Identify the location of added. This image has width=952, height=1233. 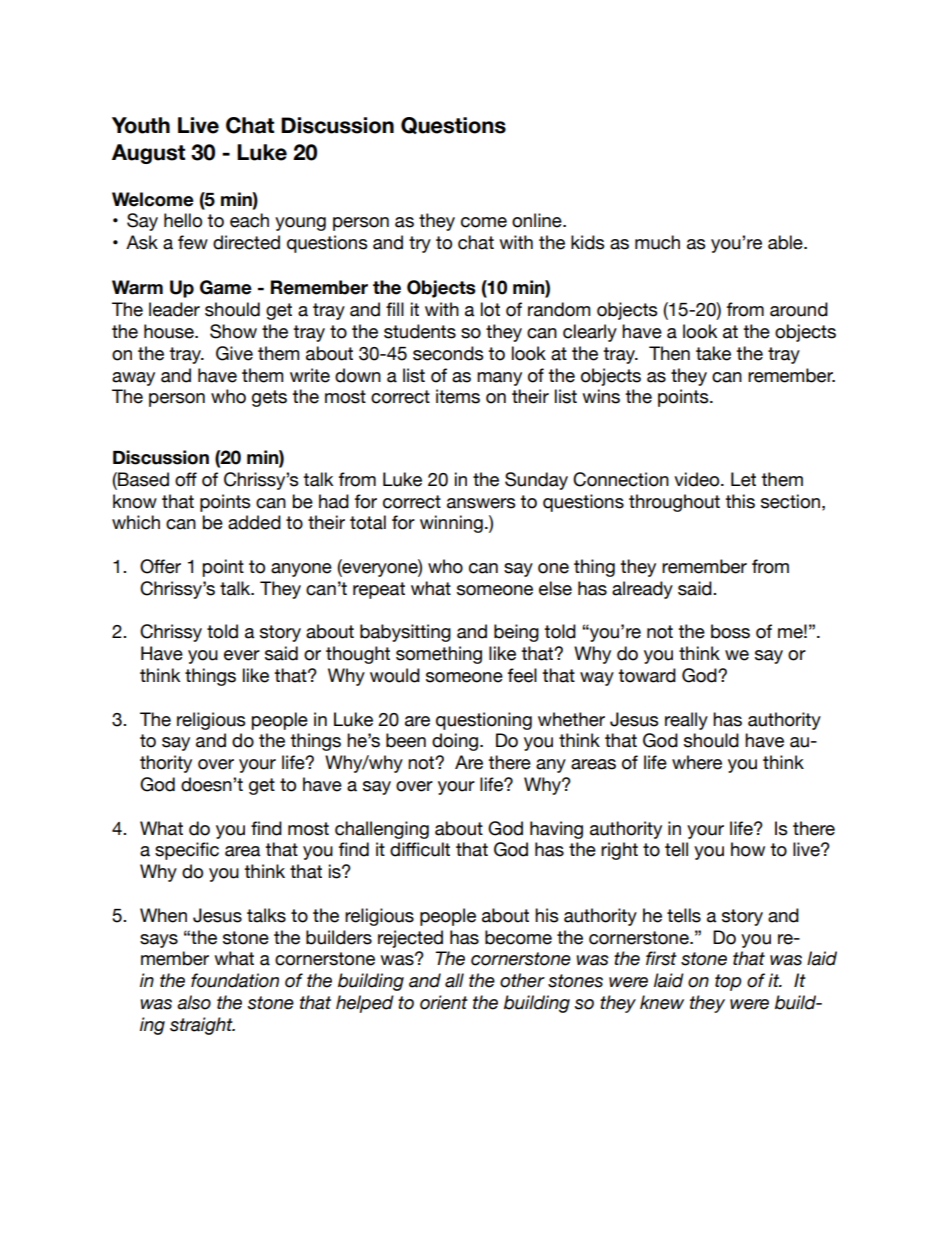
(254, 522).
